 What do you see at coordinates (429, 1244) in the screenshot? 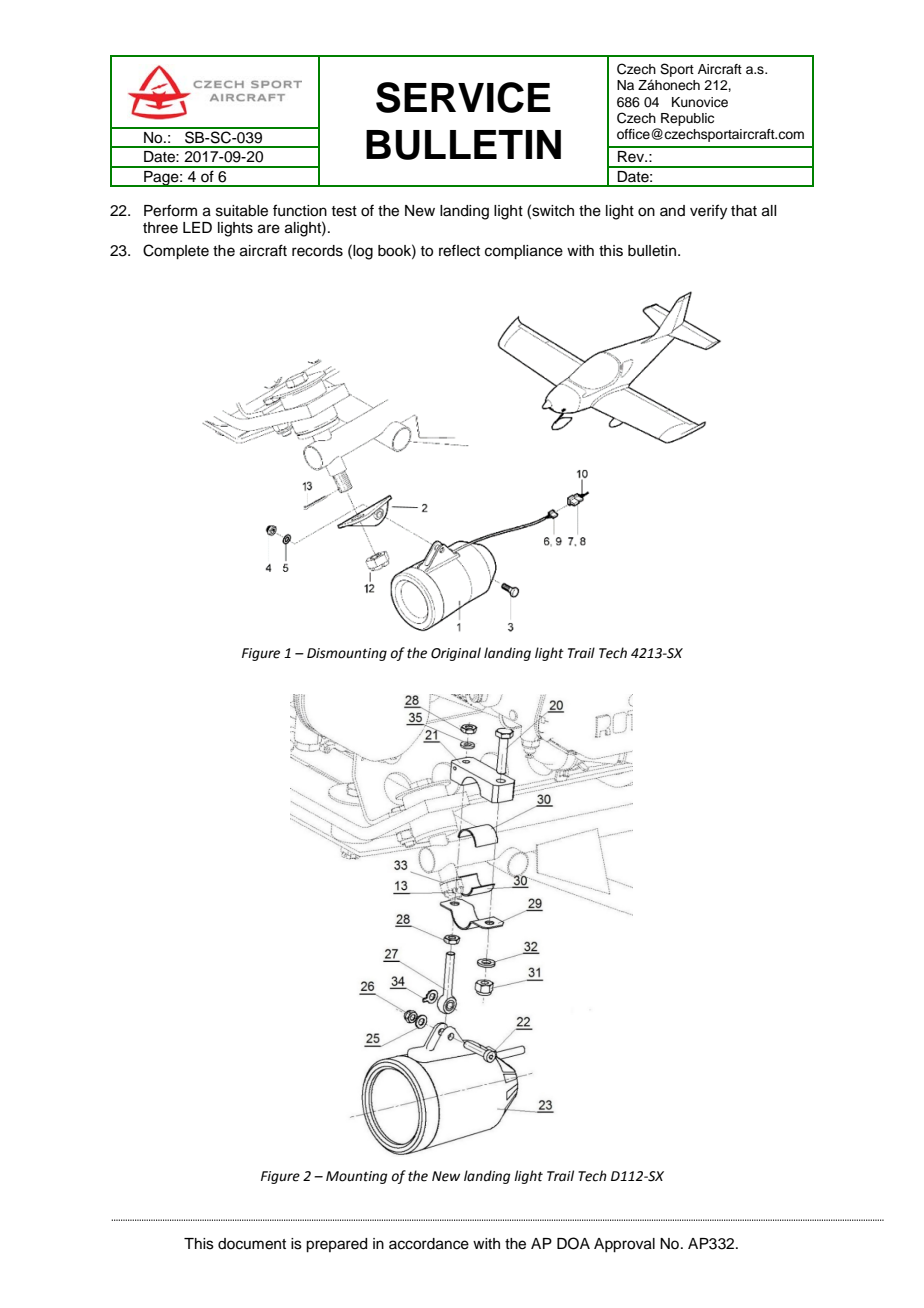
I see `accordance` at bounding box center [429, 1244].
